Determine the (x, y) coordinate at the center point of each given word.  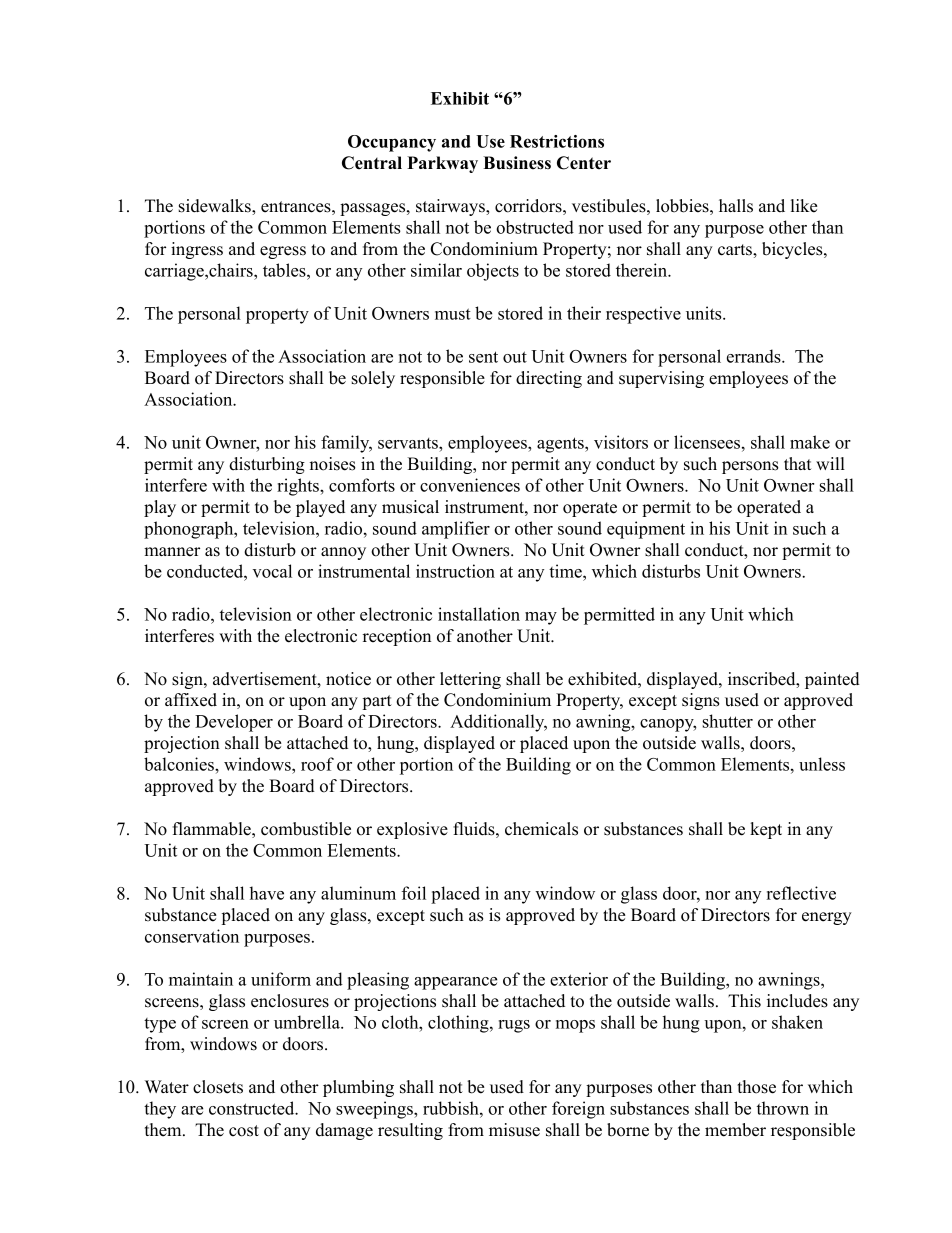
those (756, 1087)
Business (517, 163)
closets (218, 1087)
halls (736, 206)
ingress (197, 250)
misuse (514, 1130)
